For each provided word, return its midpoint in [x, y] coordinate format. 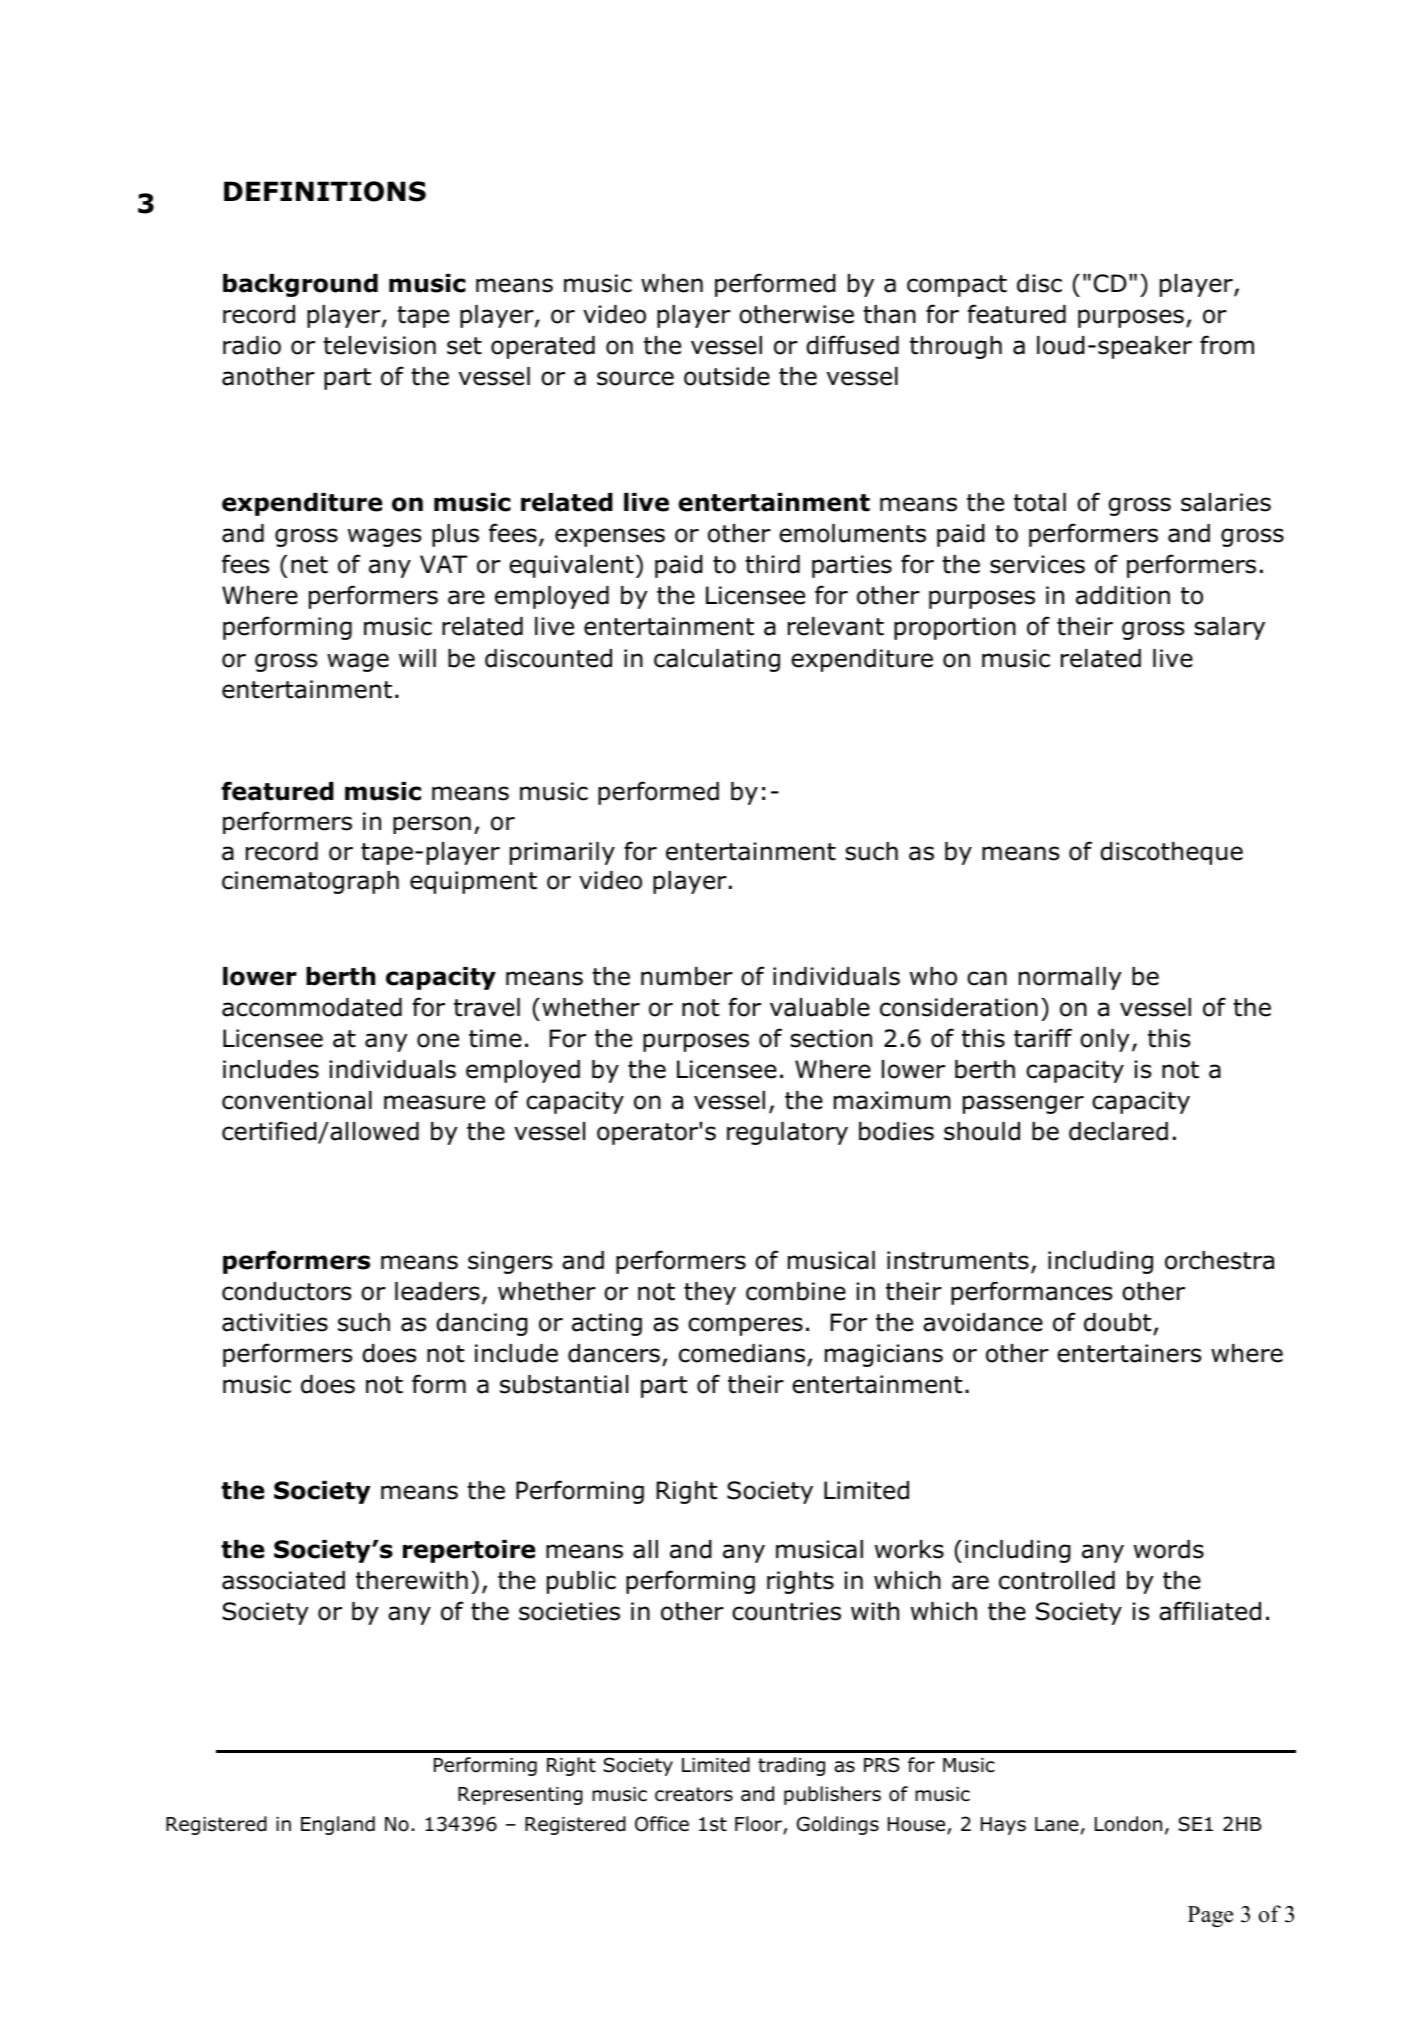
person [432, 825]
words [1169, 1549]
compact [957, 286]
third [772, 564]
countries [786, 1611]
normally [1070, 978]
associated [283, 1580]
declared [1118, 1131]
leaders [437, 1291]
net [309, 565]
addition [1123, 595]
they [710, 1293]
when [672, 283]
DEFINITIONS [325, 191]
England [338, 1825]
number [687, 976]
